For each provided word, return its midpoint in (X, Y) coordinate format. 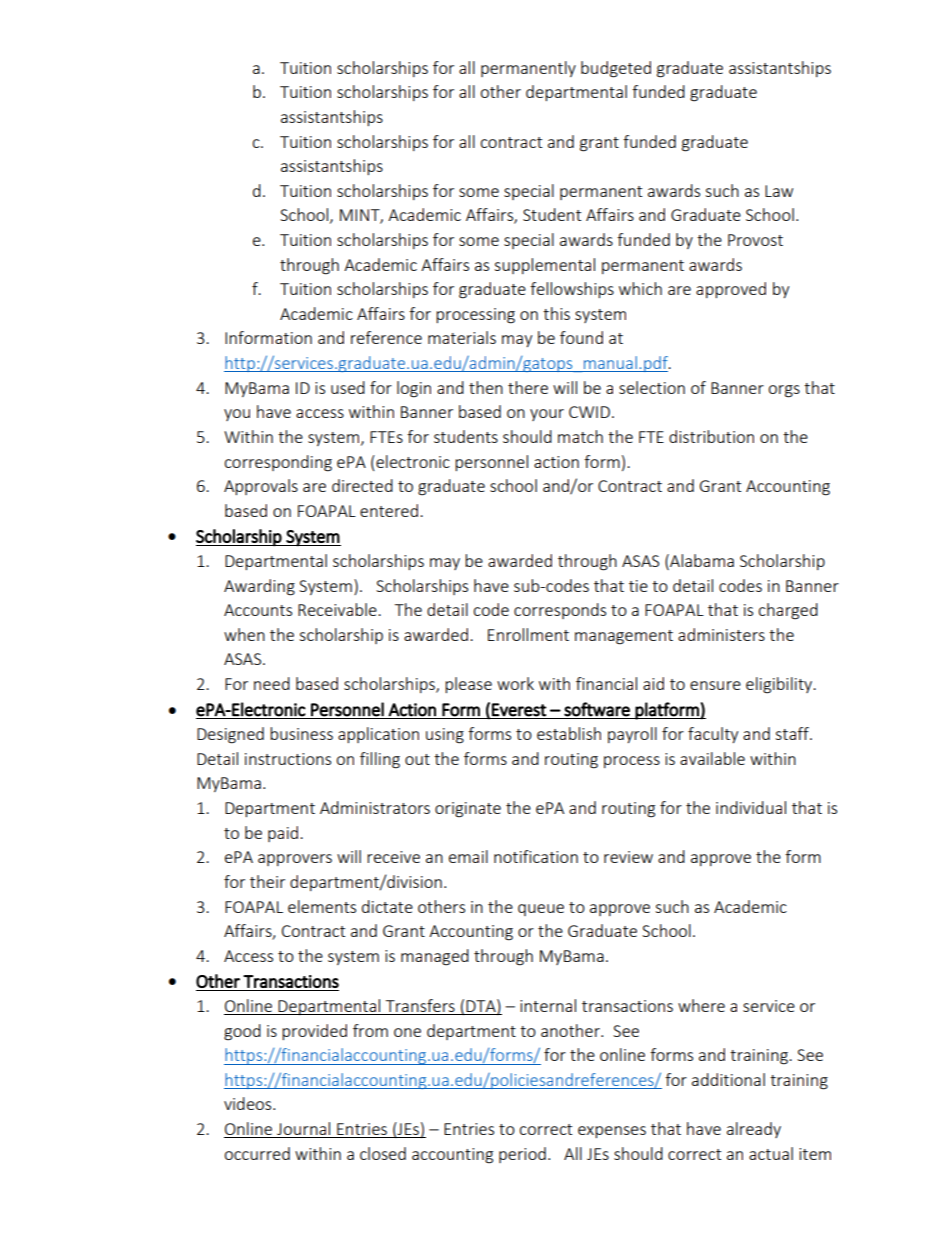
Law (779, 191)
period (522, 1155)
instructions (288, 759)
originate (468, 810)
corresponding (278, 463)
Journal (304, 1130)
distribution (711, 436)
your (547, 415)
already (754, 1130)
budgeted (616, 69)
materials (462, 337)
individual (751, 807)
